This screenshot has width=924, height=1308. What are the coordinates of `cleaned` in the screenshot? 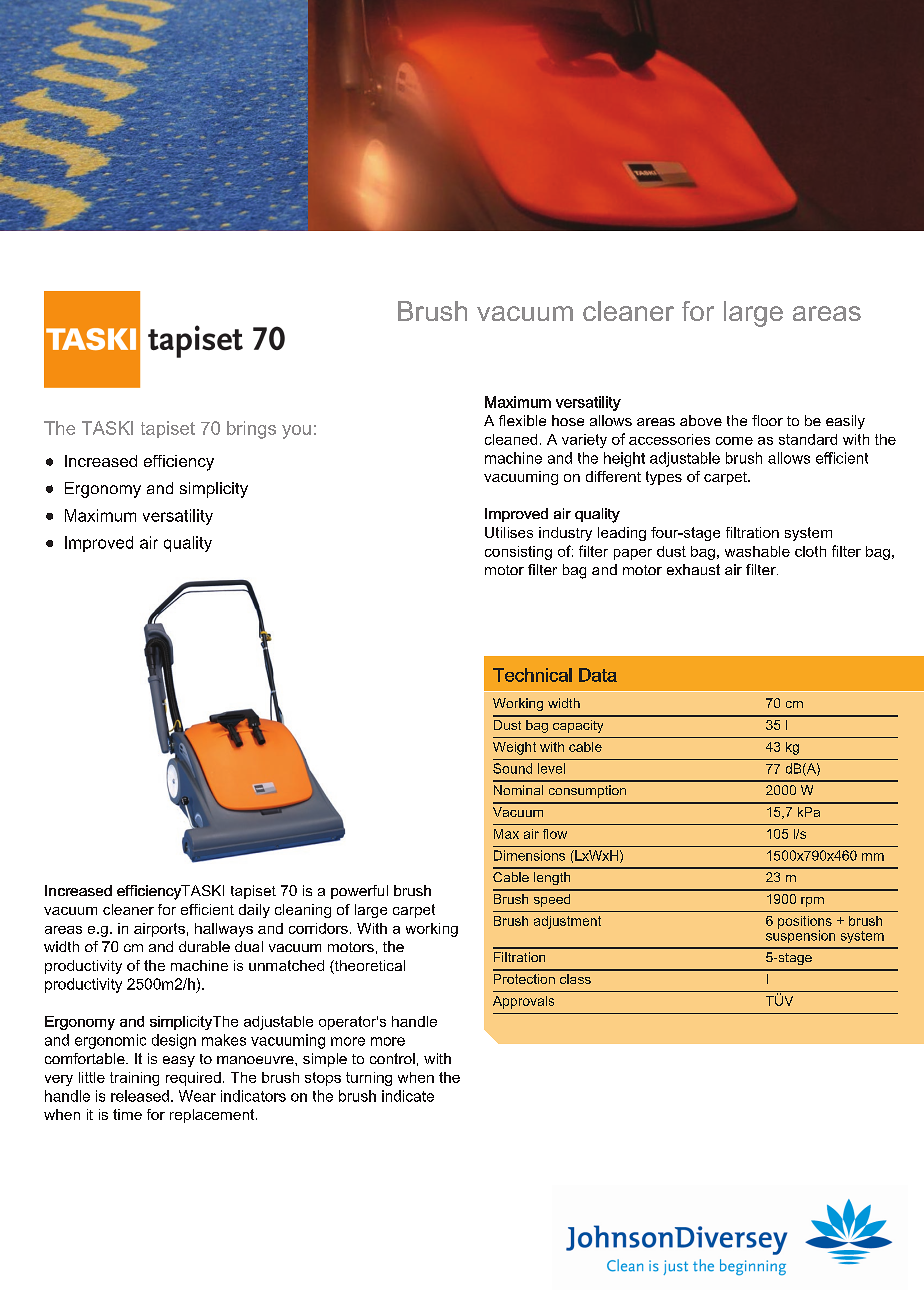 It's located at (511, 439).
